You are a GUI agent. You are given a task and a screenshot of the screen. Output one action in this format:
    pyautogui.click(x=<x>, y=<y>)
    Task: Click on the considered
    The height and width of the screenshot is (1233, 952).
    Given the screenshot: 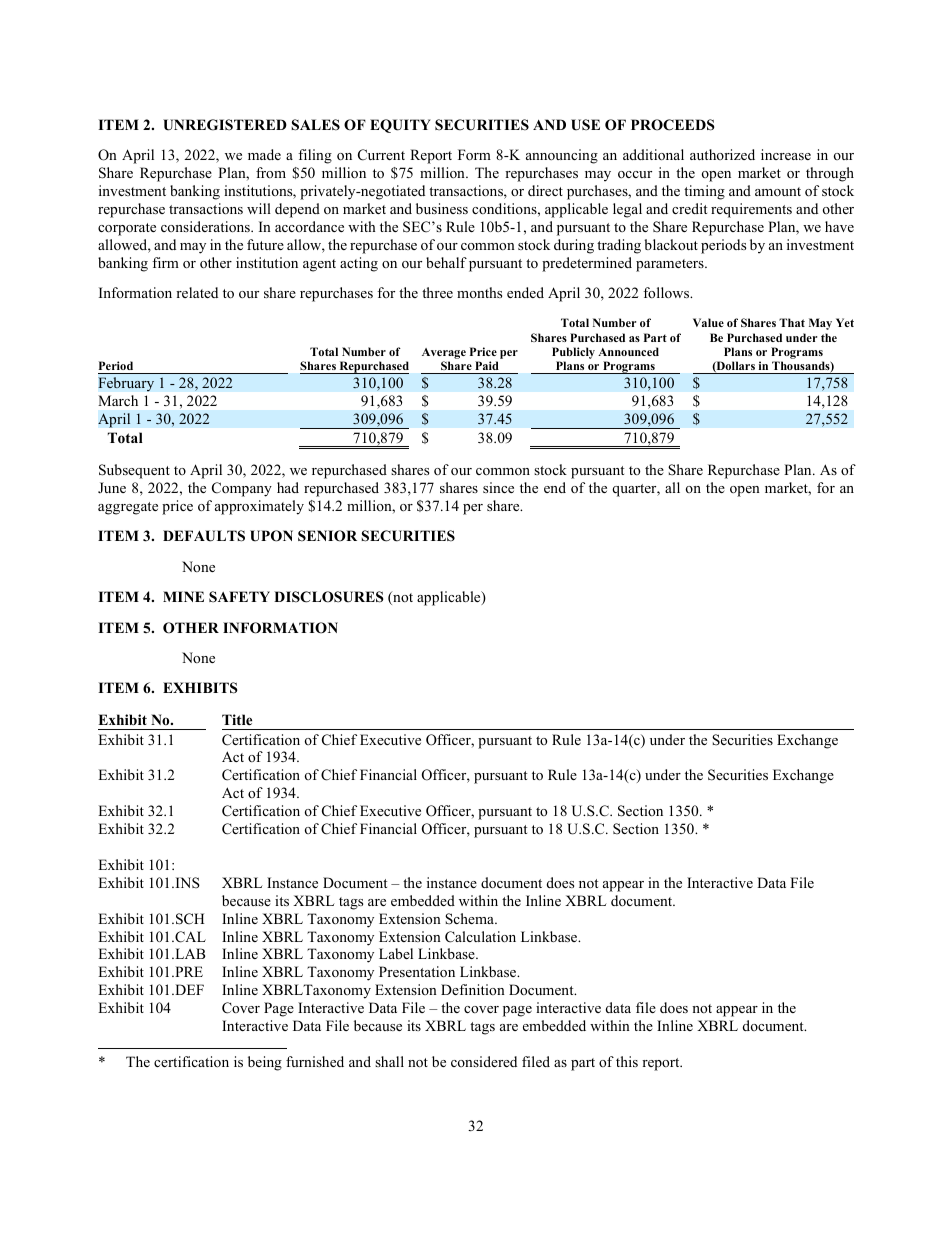 What is the action you would take?
    pyautogui.click(x=484, y=1061)
